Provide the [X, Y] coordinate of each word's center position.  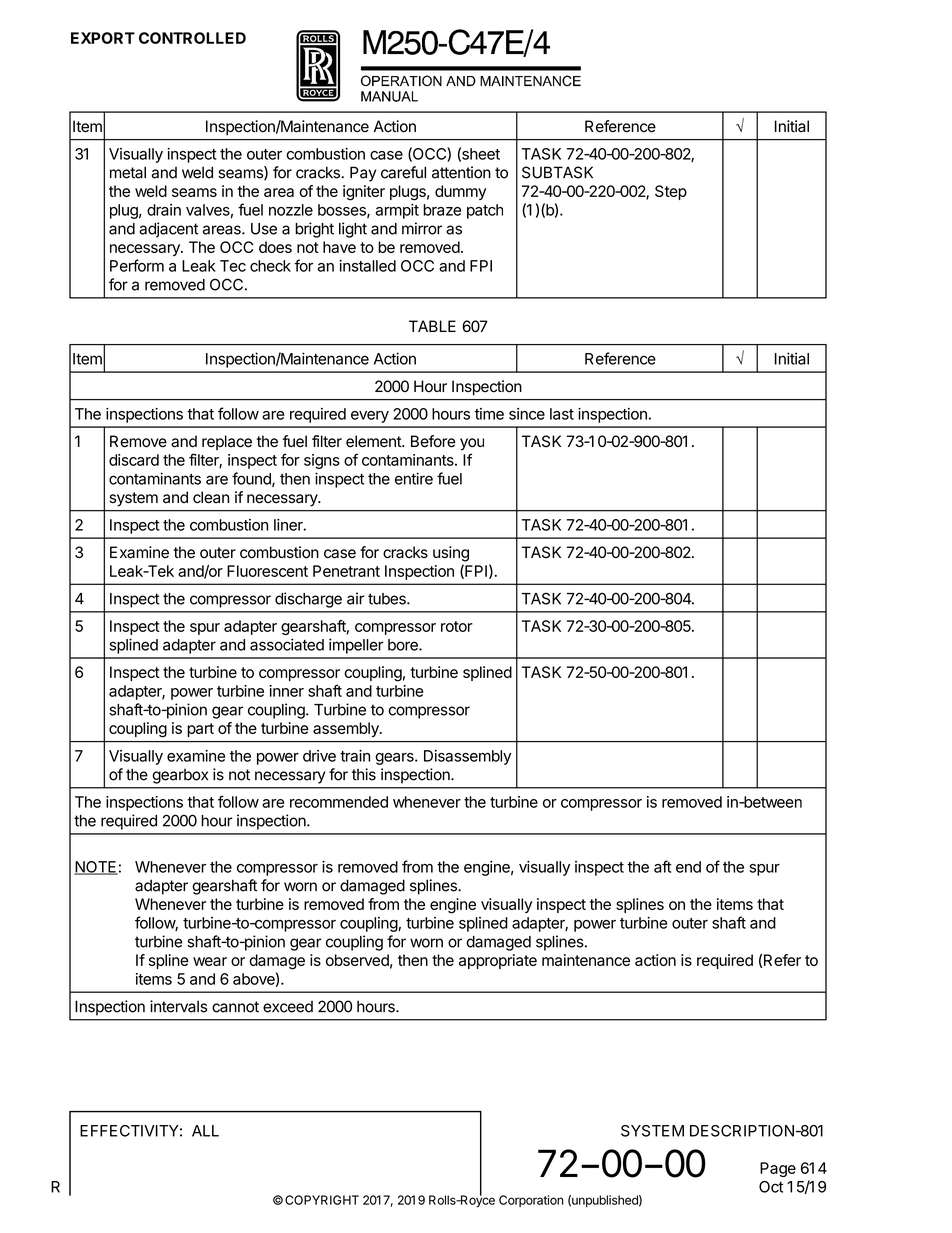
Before [433, 441]
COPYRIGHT [322, 1200]
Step [671, 192]
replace [227, 442]
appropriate [498, 961]
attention [461, 172]
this [364, 774]
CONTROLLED [192, 38]
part [200, 730]
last [562, 414]
